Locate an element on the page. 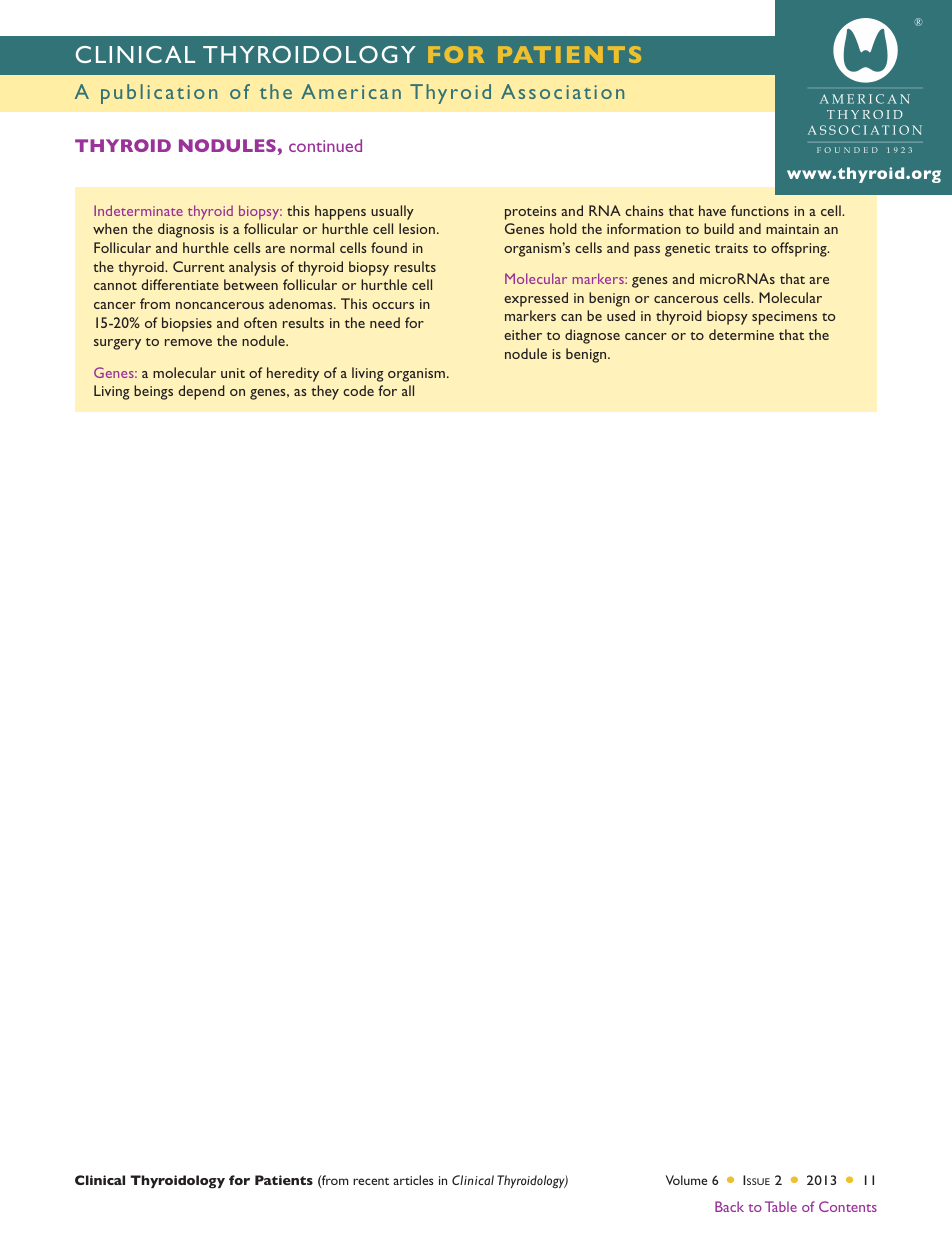 This page has width=952, height=1233. they is located at coordinates (325, 392).
